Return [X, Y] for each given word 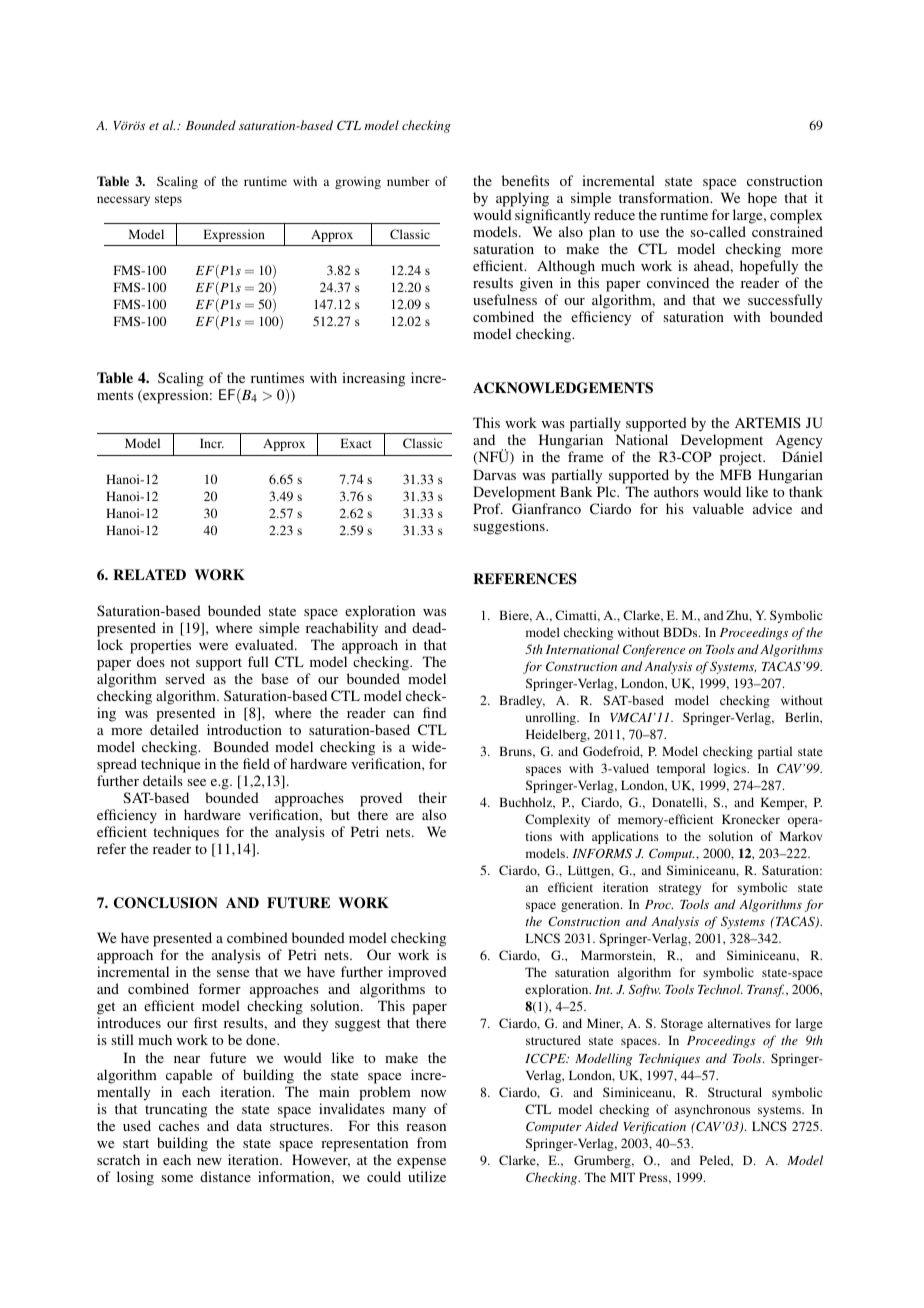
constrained [787, 231]
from [432, 1142]
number [408, 181]
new [209, 1161]
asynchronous [712, 1110]
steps [168, 200]
